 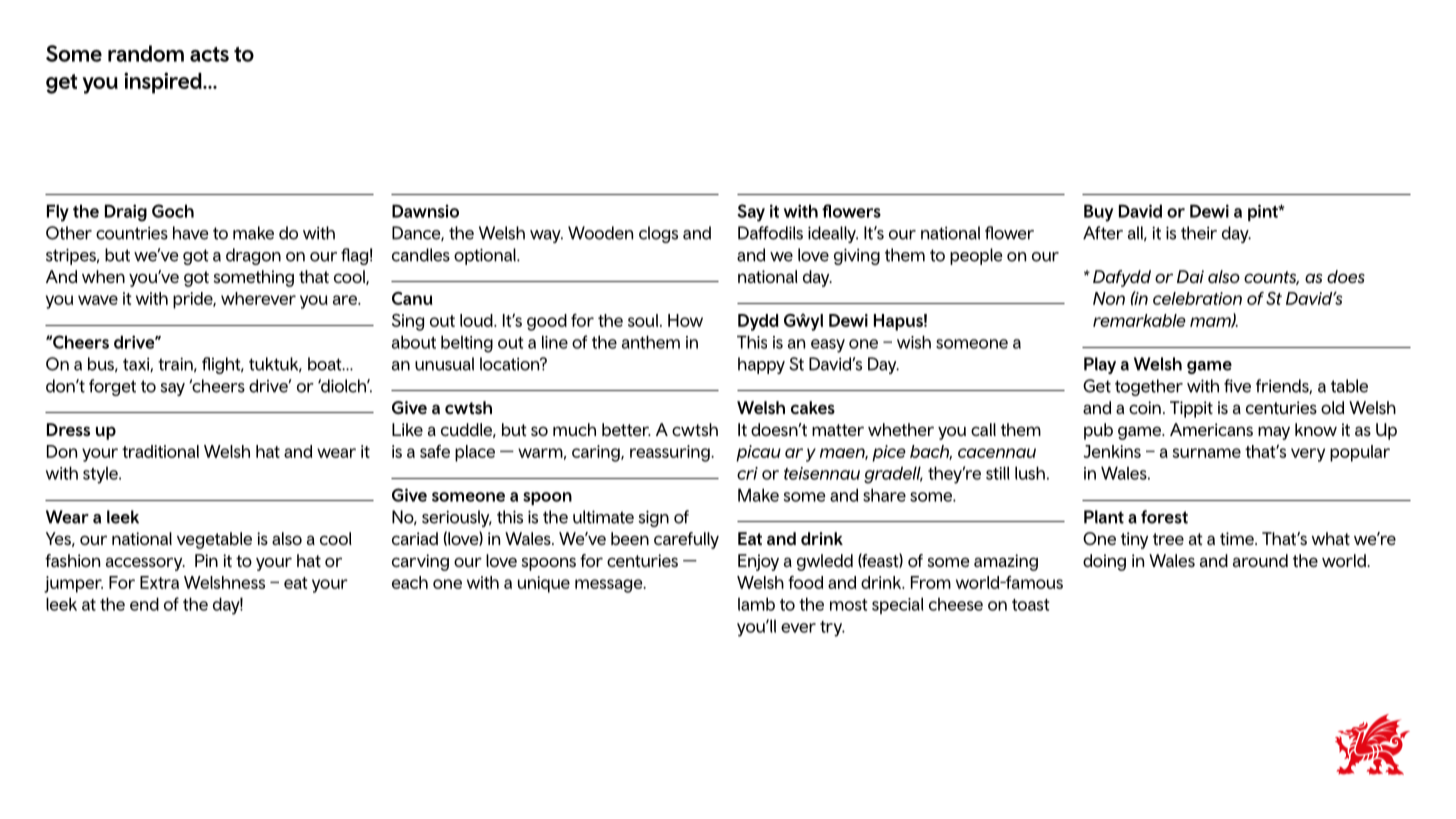 I want to click on pint, so click(x=1264, y=212).
